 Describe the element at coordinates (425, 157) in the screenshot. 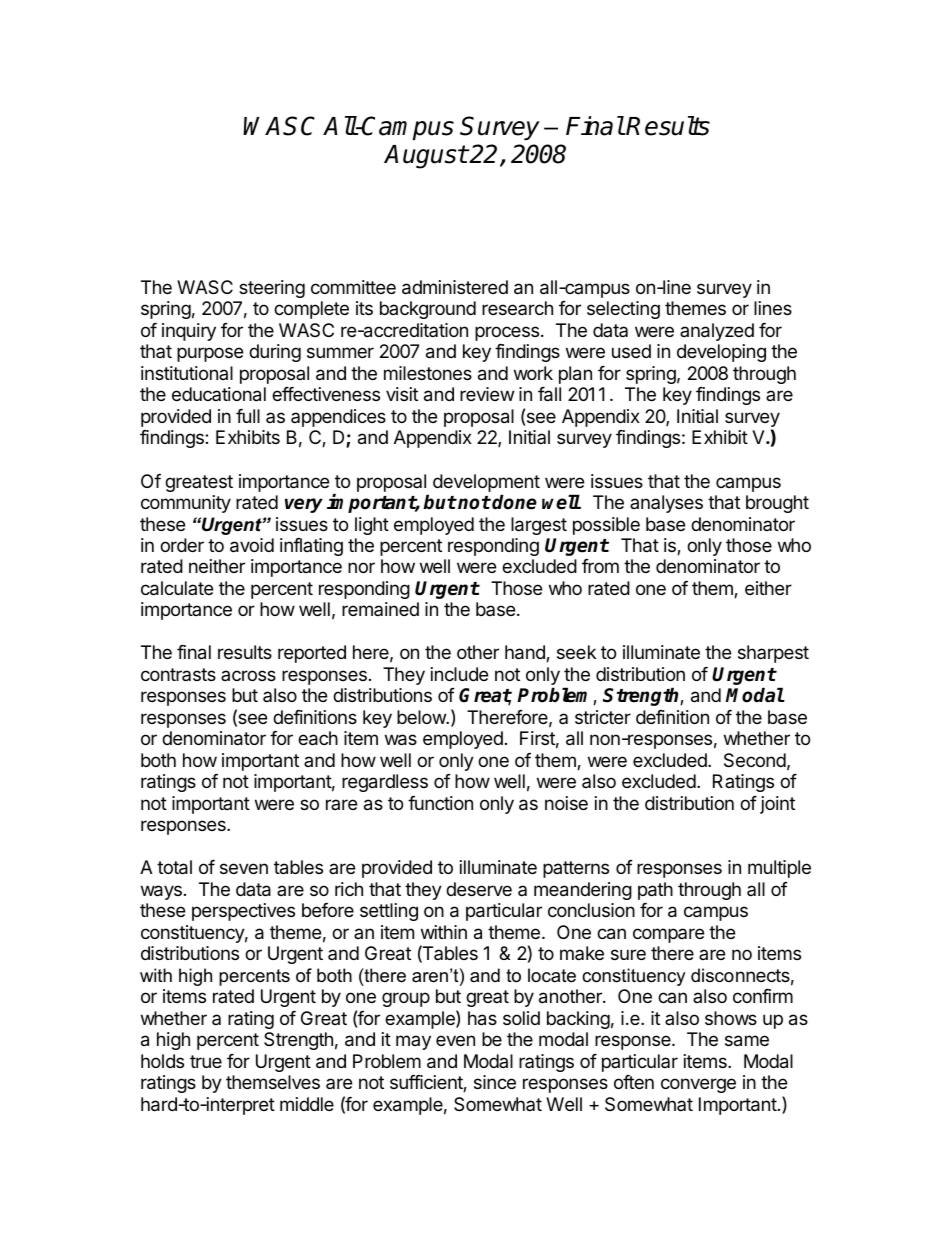

I see `August` at that location.
